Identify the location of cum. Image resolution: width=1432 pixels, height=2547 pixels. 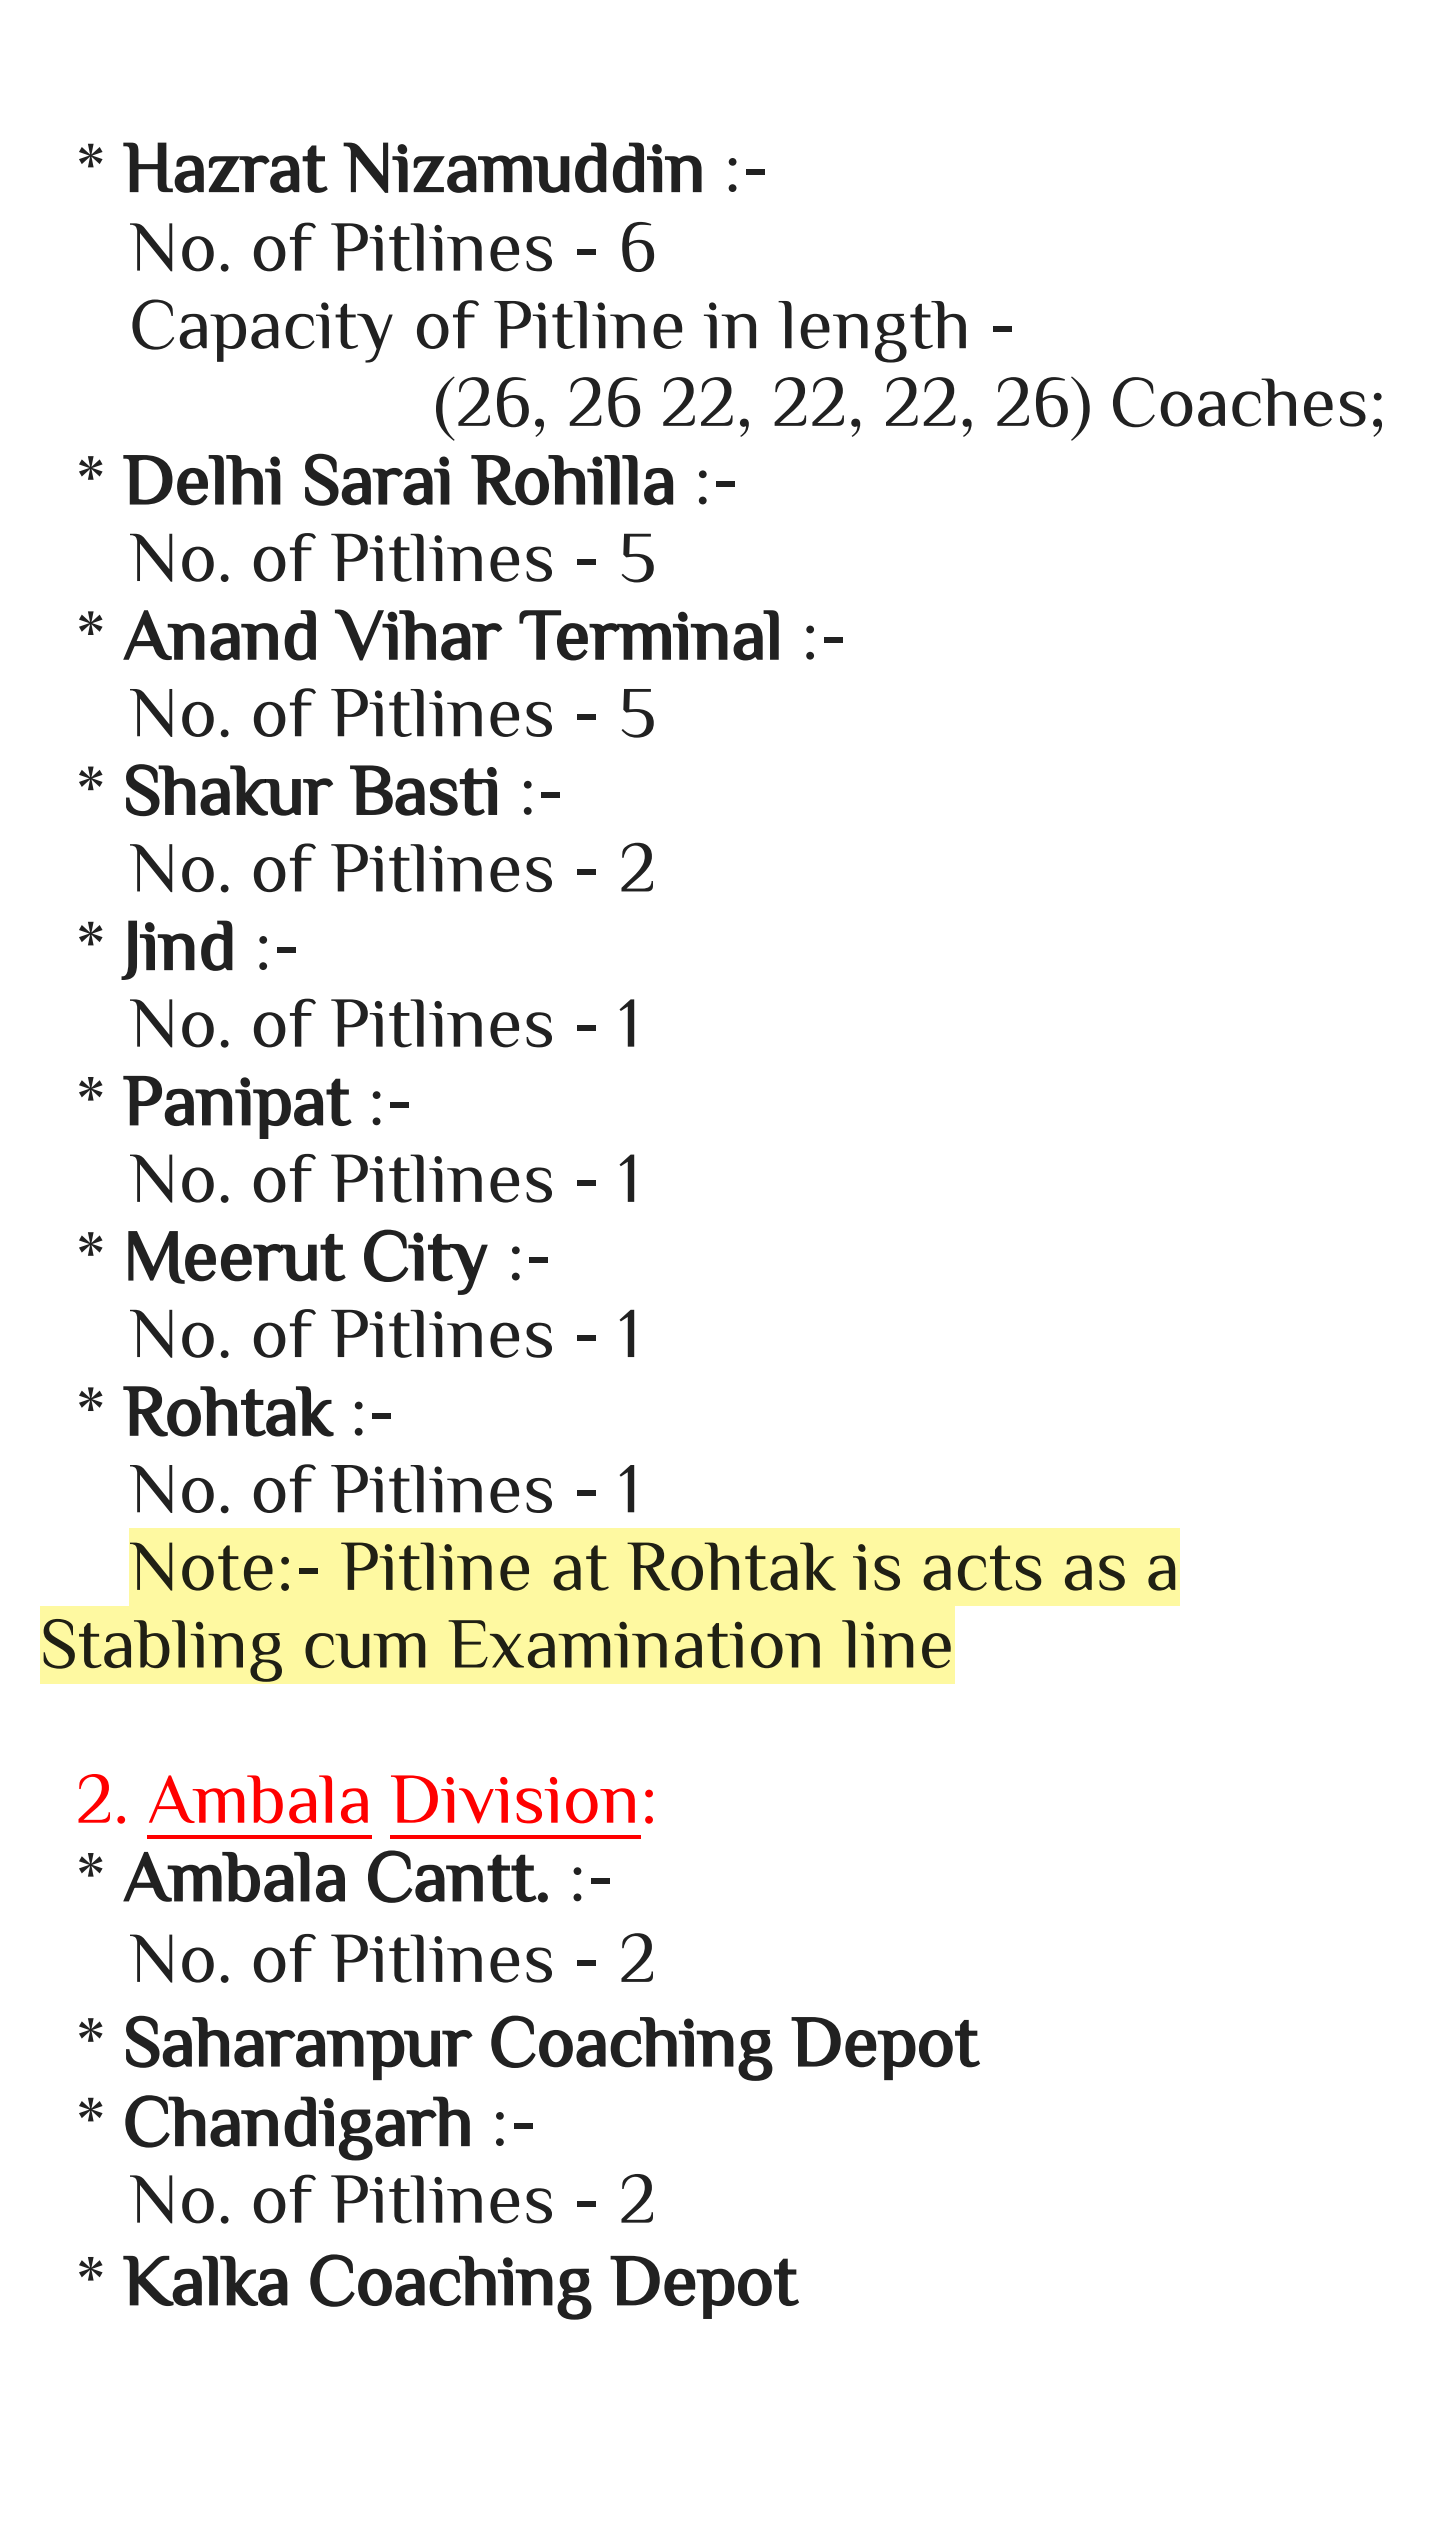
(365, 1650).
